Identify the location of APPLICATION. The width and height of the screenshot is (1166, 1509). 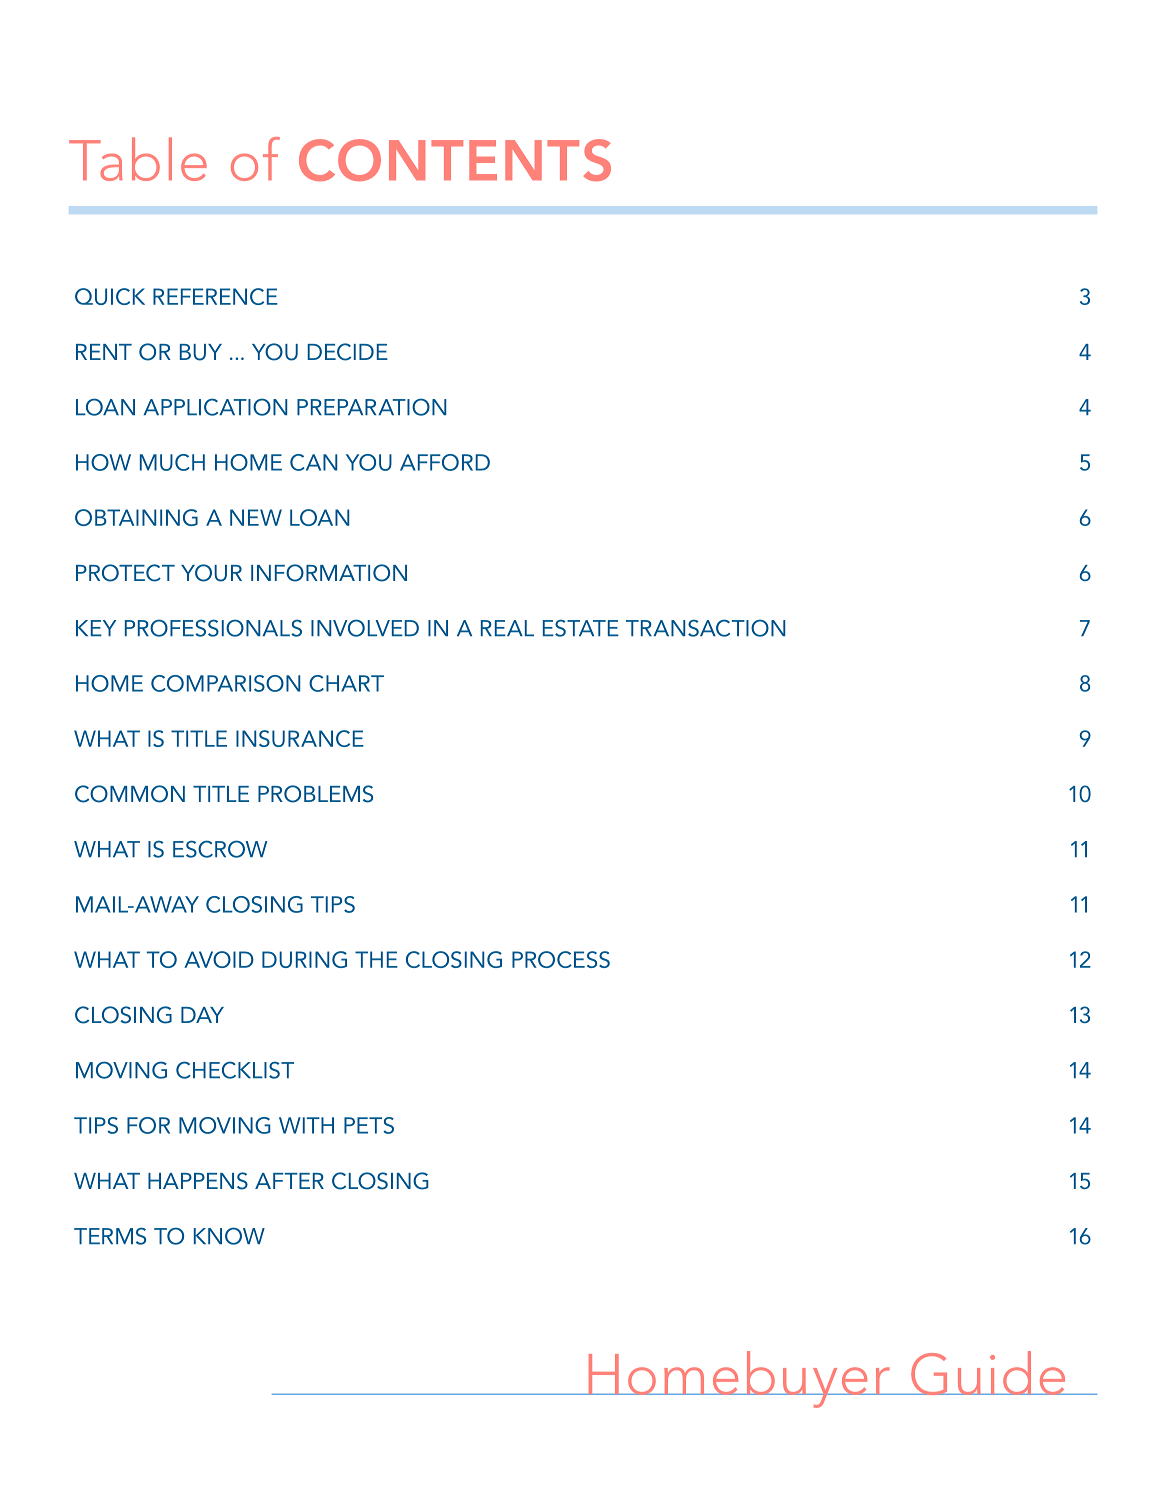
(215, 407).
